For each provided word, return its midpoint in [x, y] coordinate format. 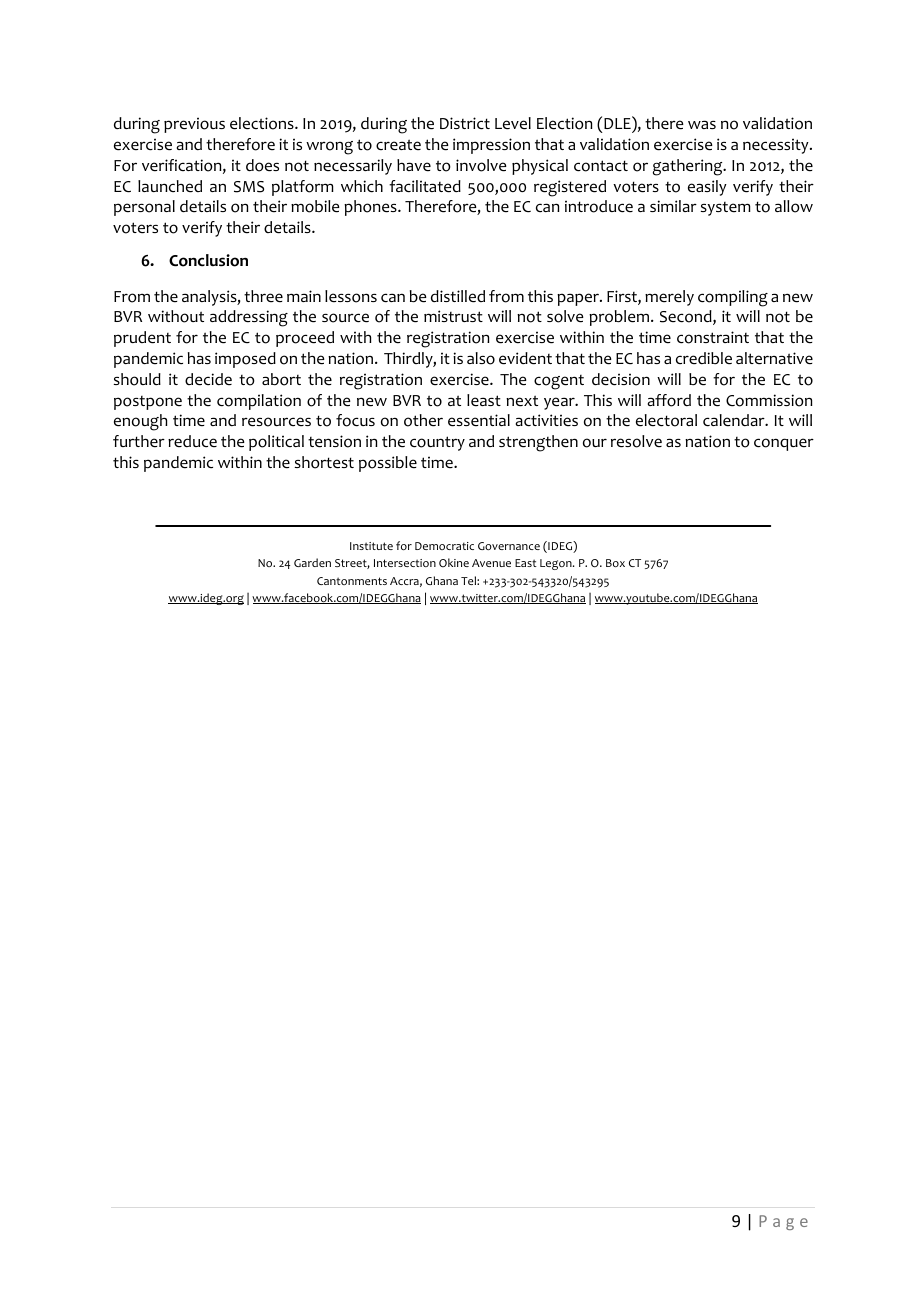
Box [615, 563]
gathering [689, 167]
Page [783, 1222]
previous [194, 125]
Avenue [491, 563]
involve [481, 165]
